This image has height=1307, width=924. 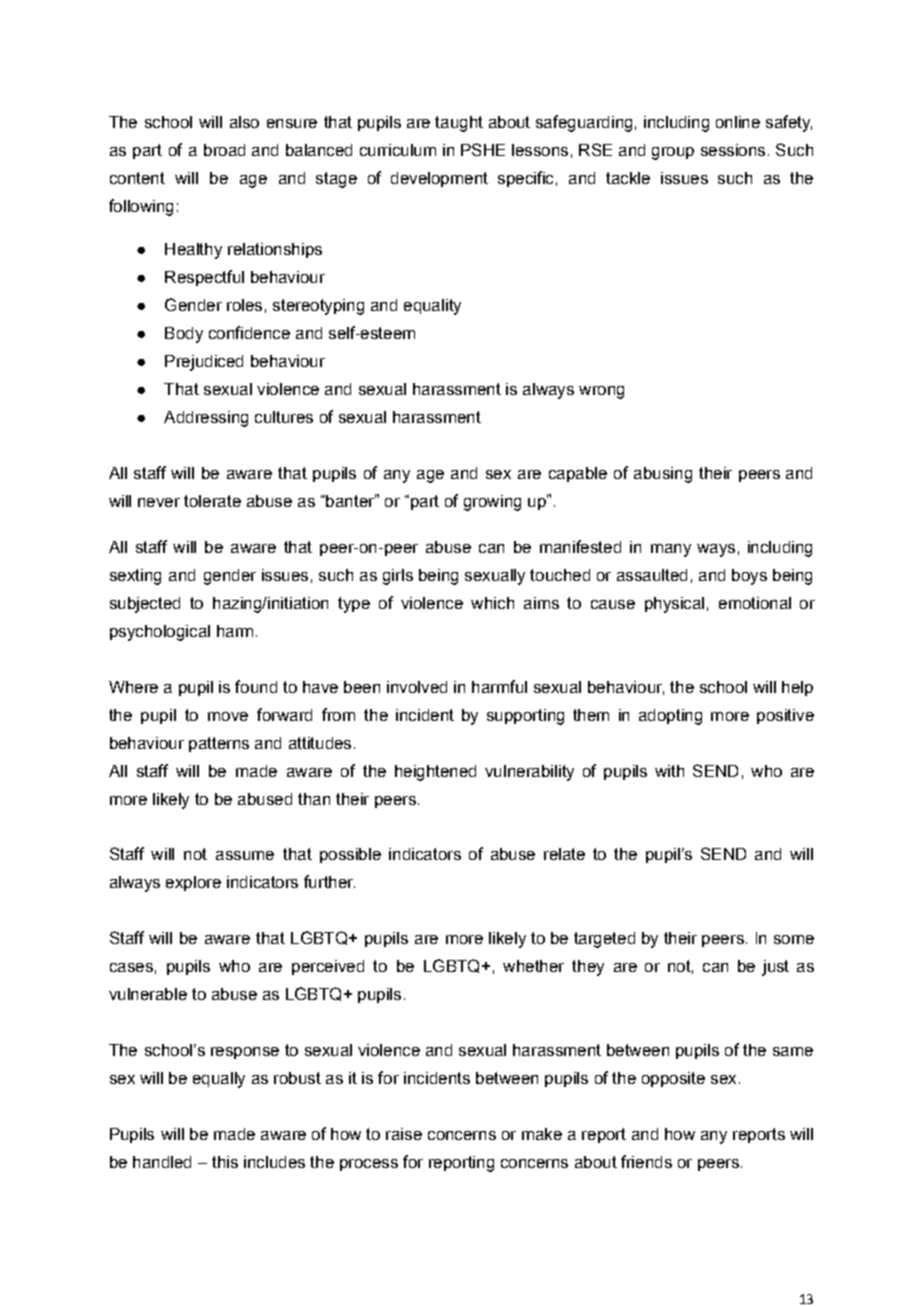 I want to click on friends, so click(x=646, y=1161).
